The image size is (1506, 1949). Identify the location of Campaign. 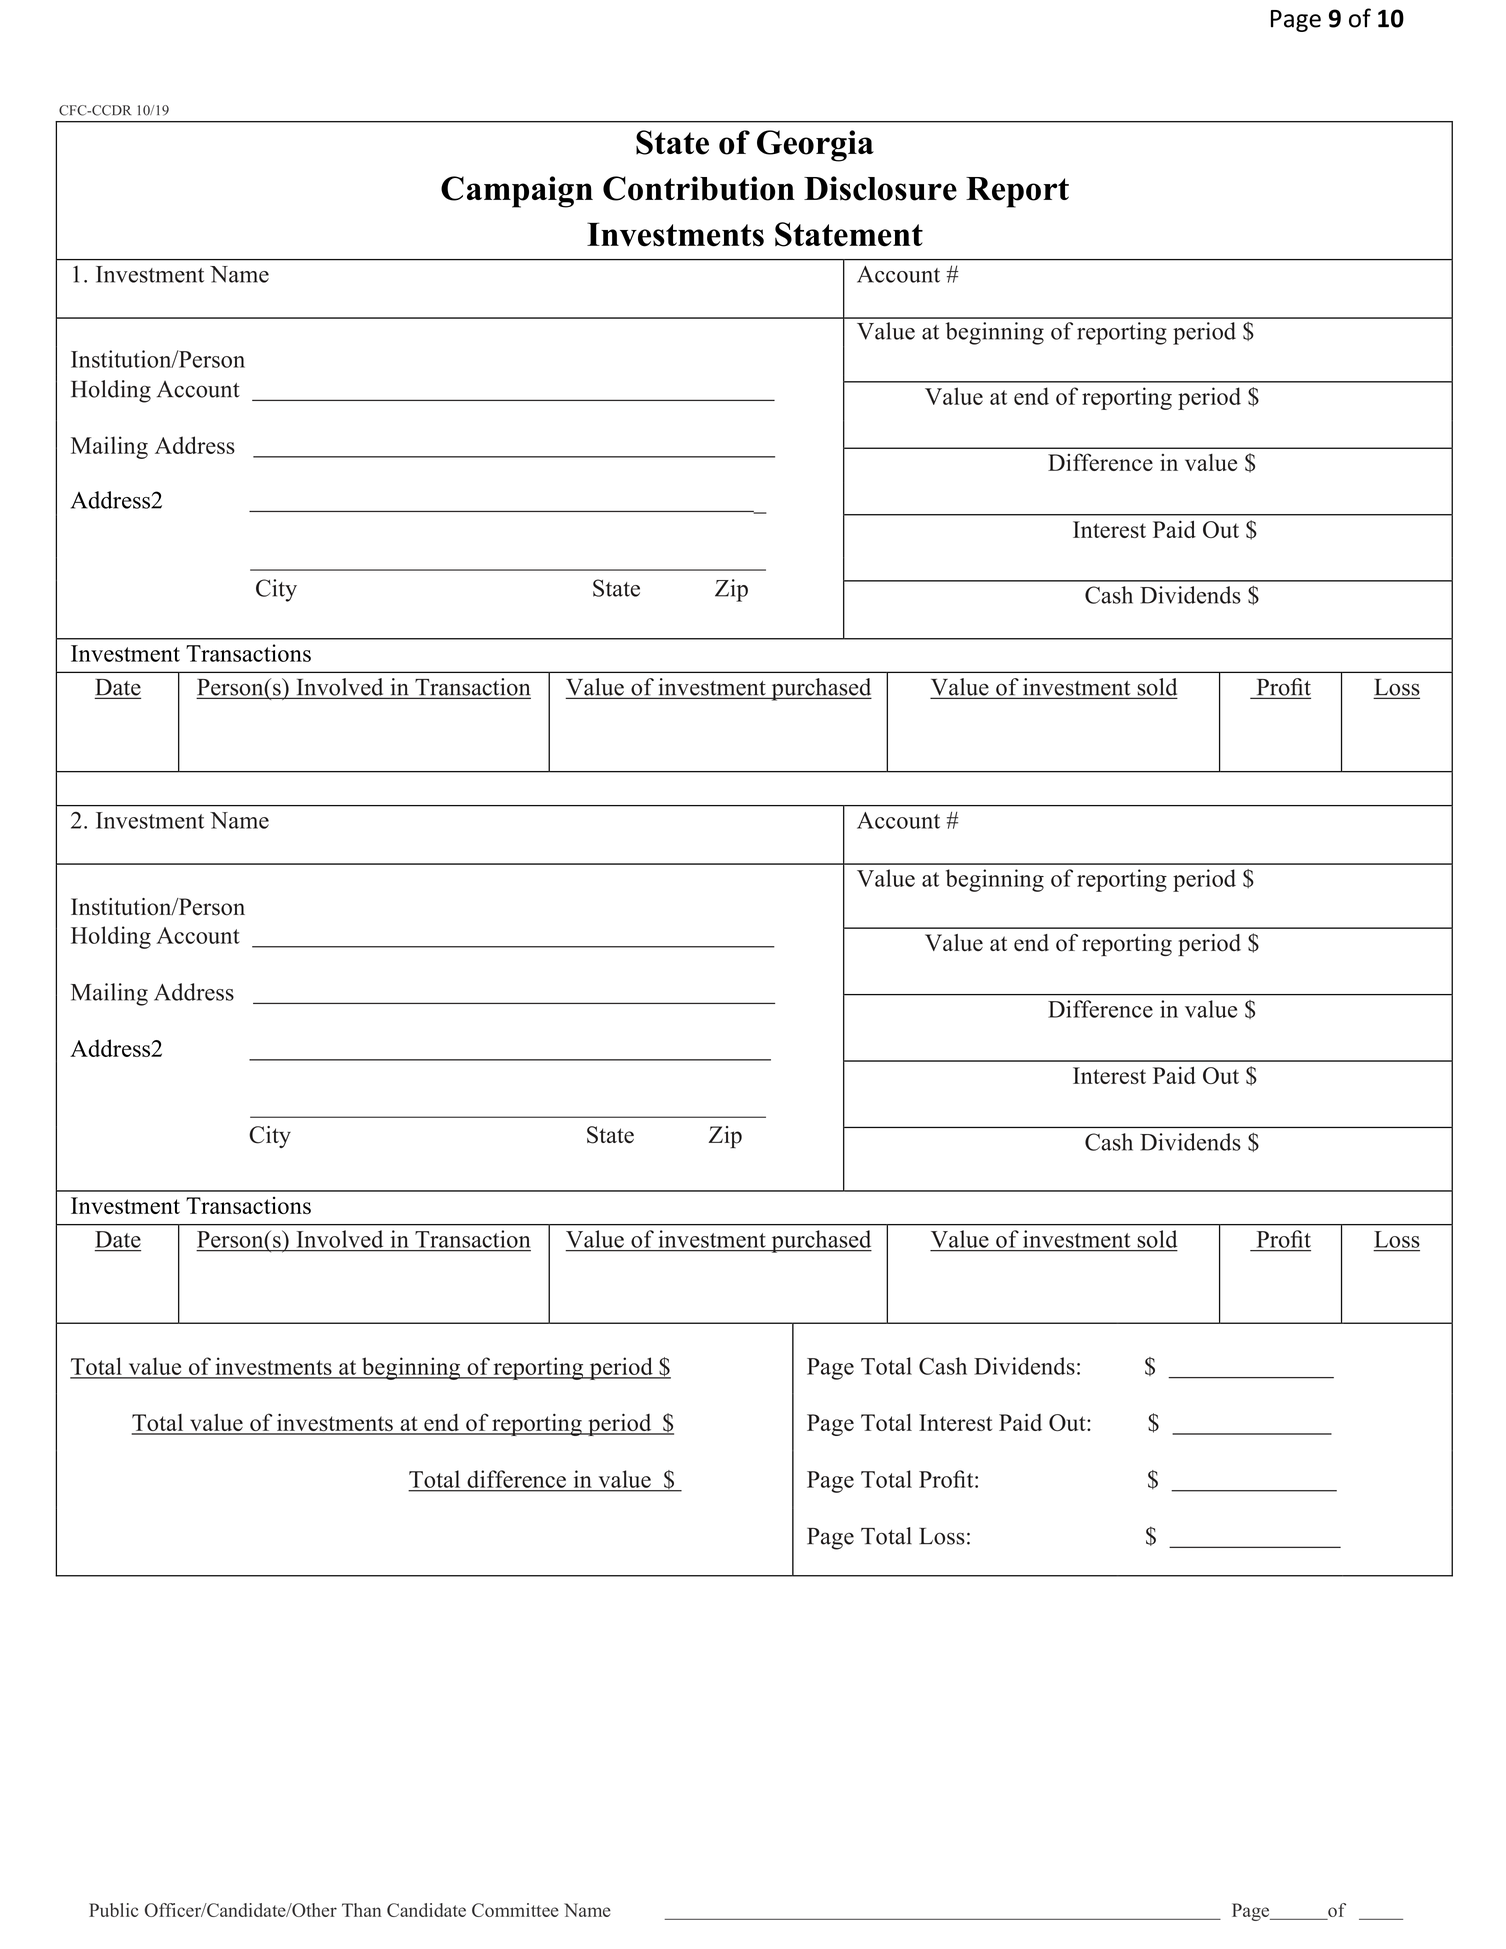
(517, 192).
